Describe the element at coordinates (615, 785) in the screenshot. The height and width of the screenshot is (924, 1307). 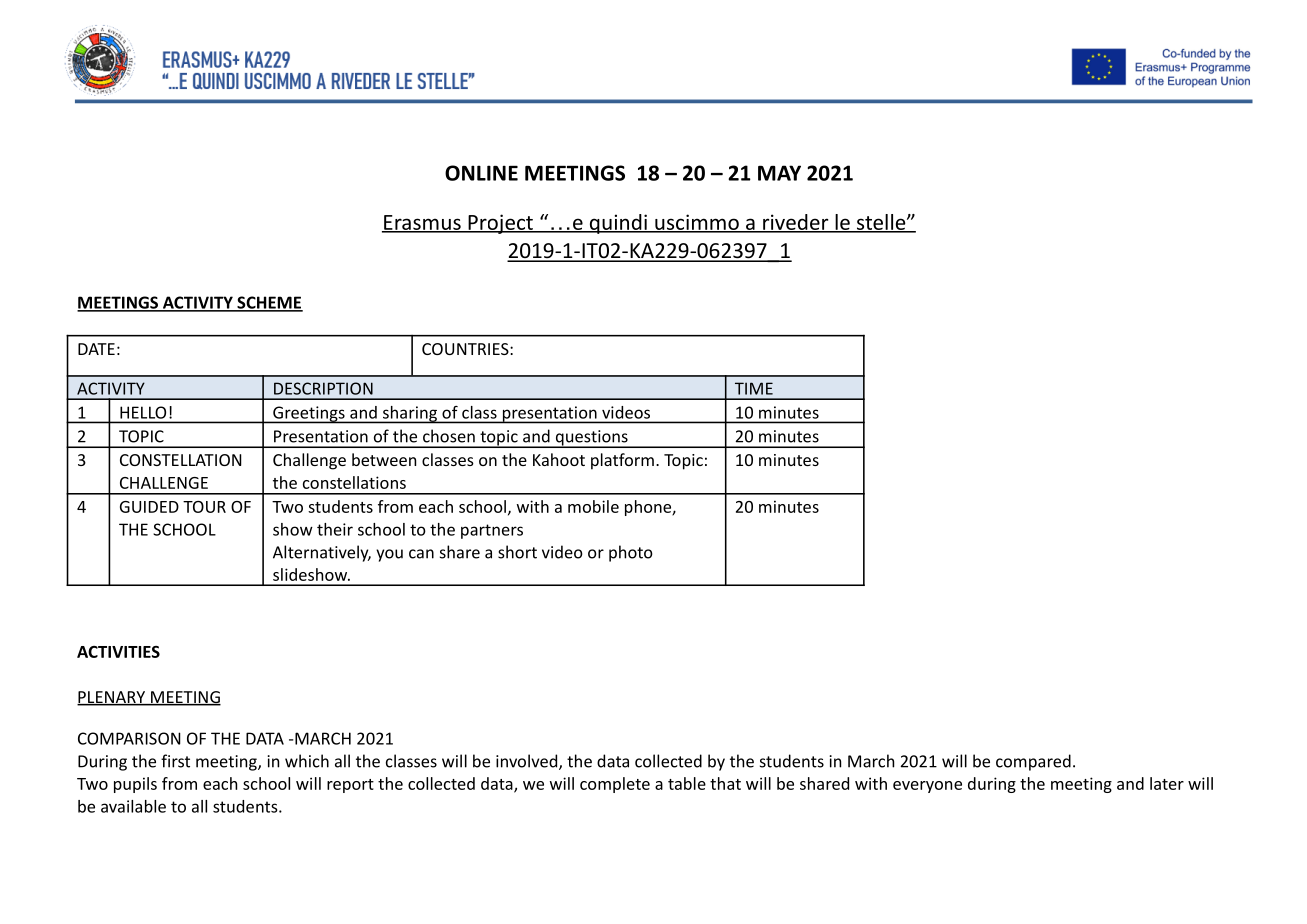
I see `complete` at that location.
